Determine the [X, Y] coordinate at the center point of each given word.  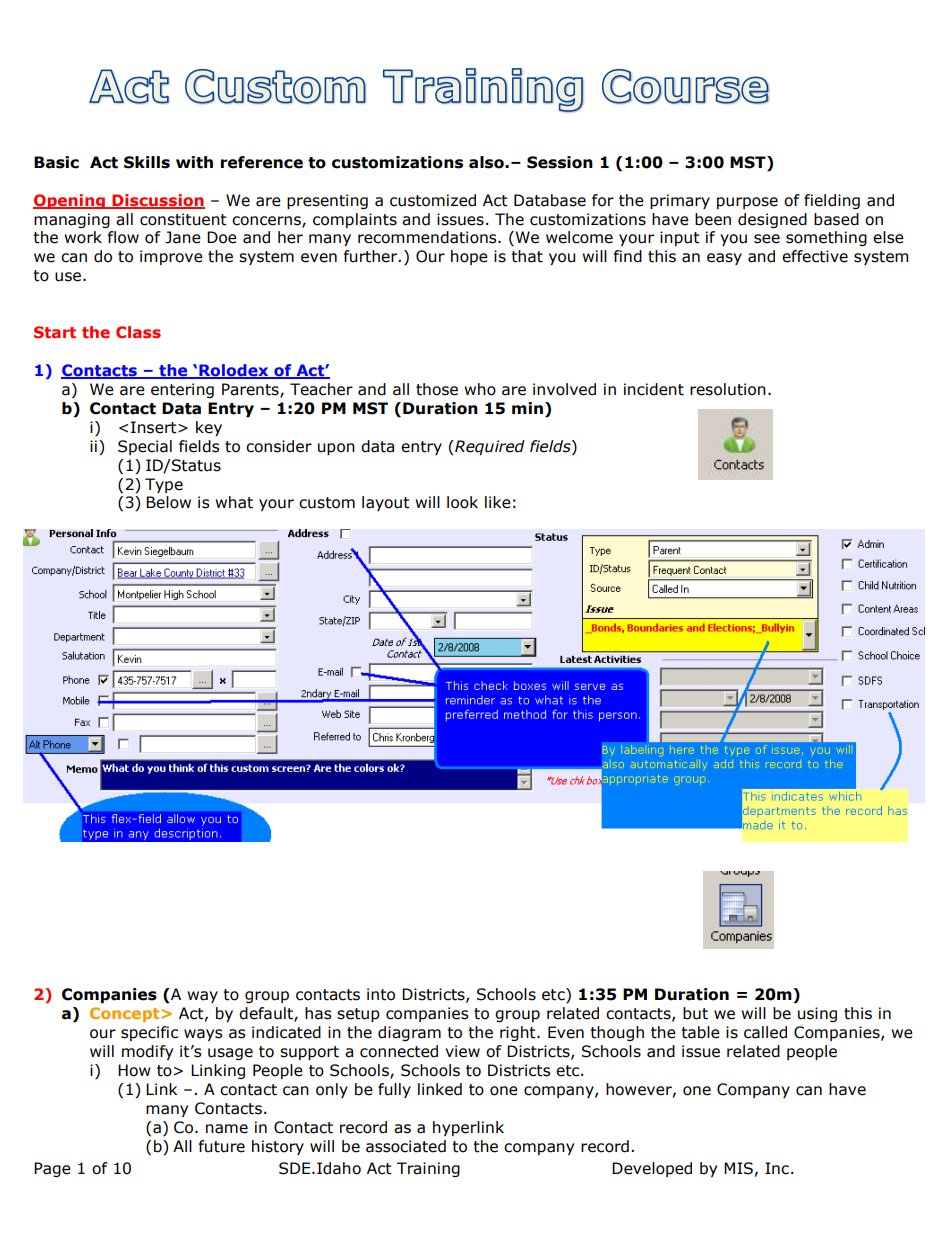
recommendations [428, 237]
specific [149, 1033]
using [817, 1014]
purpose [747, 203]
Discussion [158, 201]
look [462, 502]
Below [168, 502]
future [222, 1146]
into [381, 994]
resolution [728, 389]
